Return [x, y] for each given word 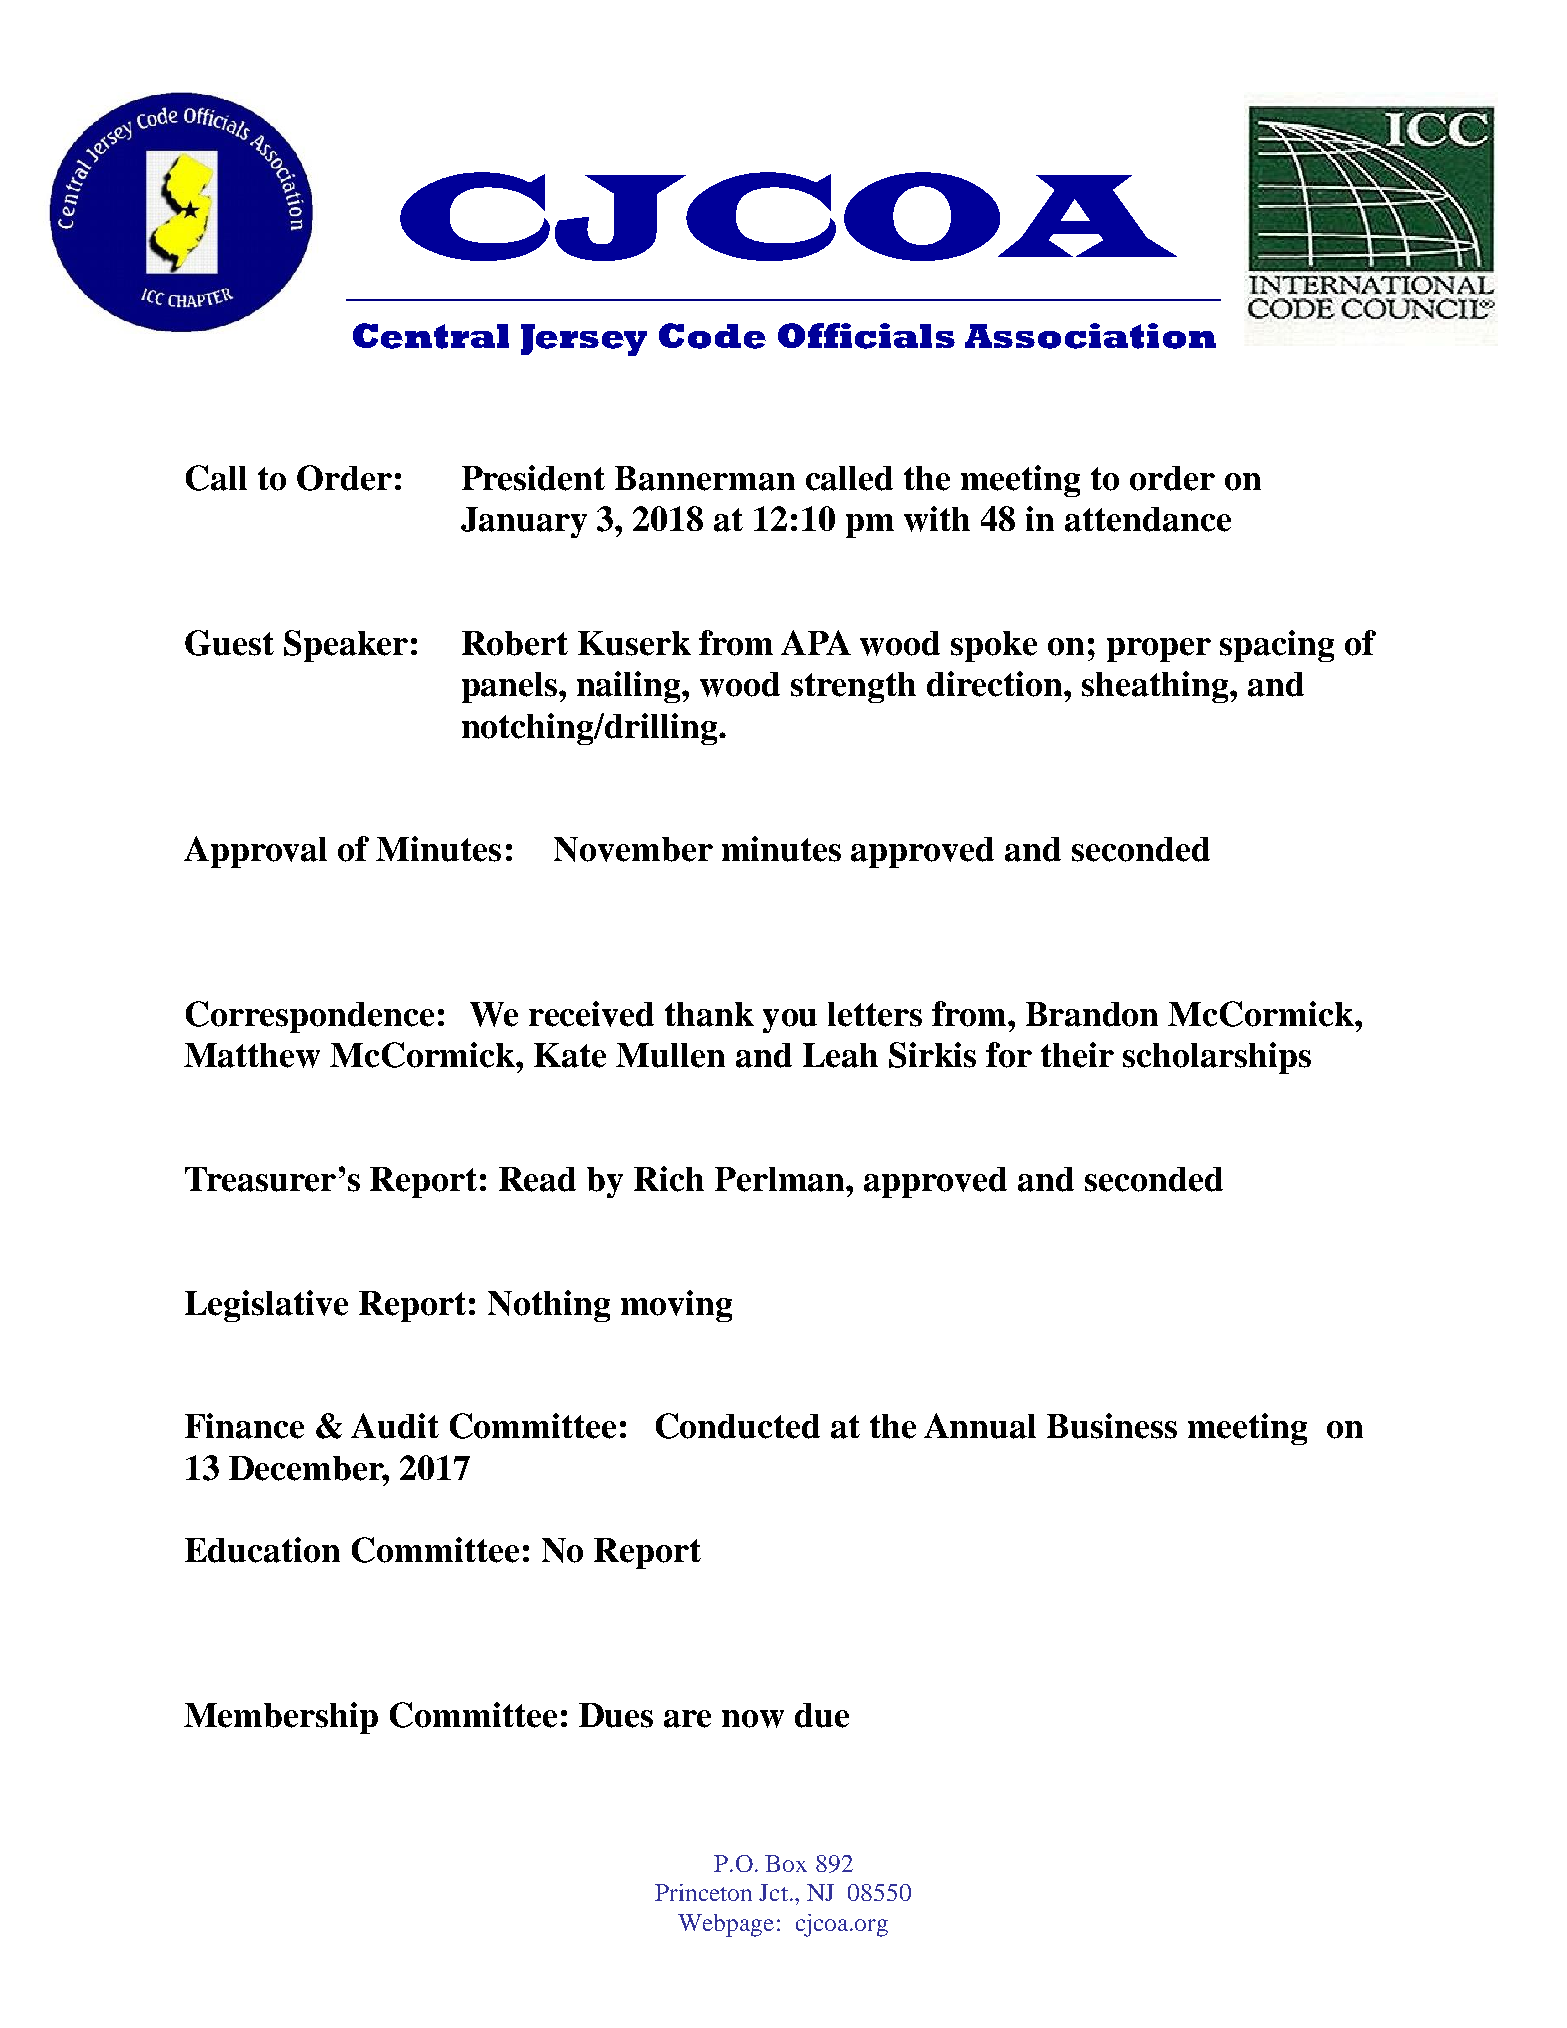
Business [1112, 1426]
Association [1090, 336]
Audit [395, 1426]
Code [712, 336]
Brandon [1092, 1014]
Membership [281, 1718]
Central [431, 336]
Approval [255, 852]
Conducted [738, 1426]
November [633, 849]
